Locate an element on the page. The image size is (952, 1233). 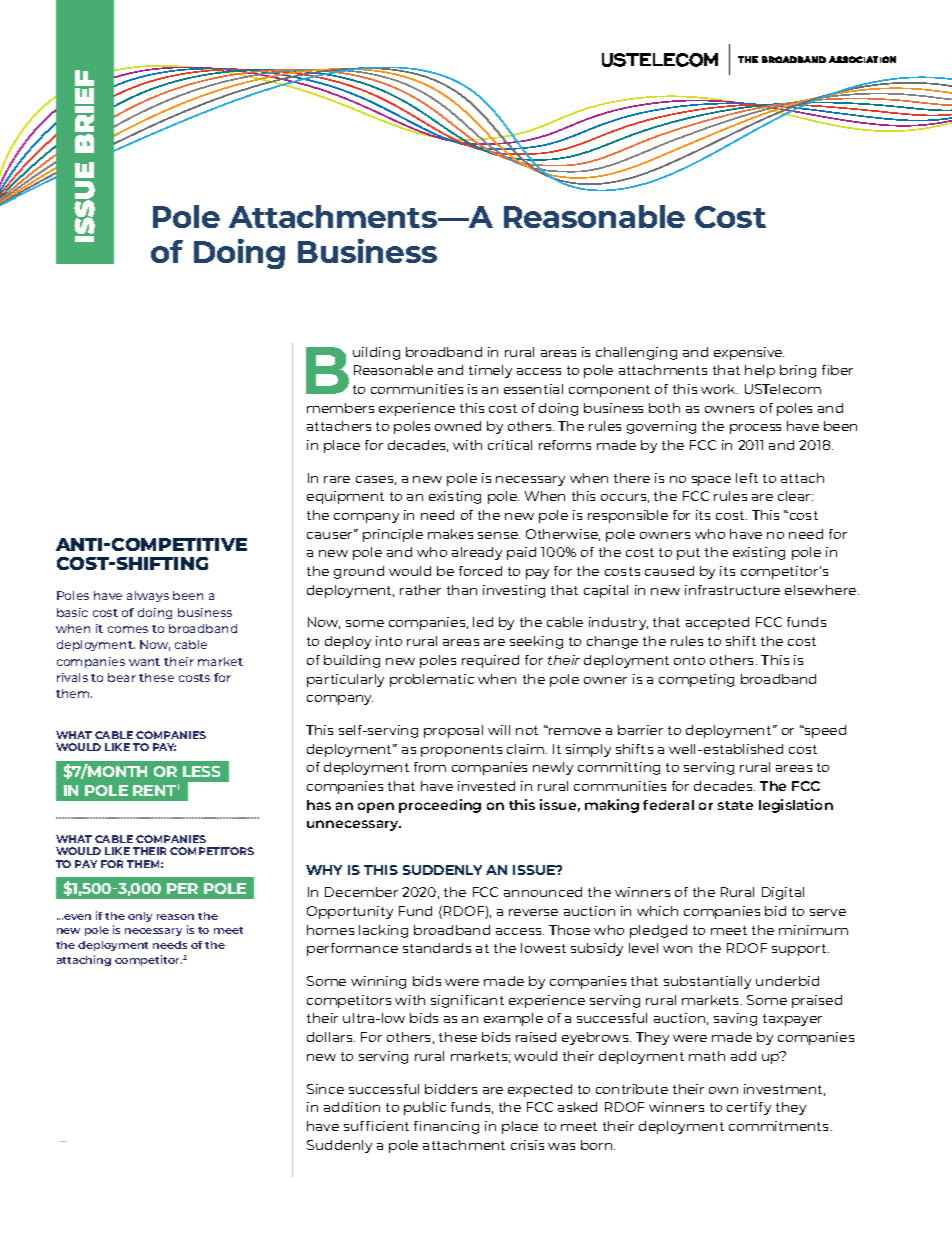
proponents is located at coordinates (461, 751).
